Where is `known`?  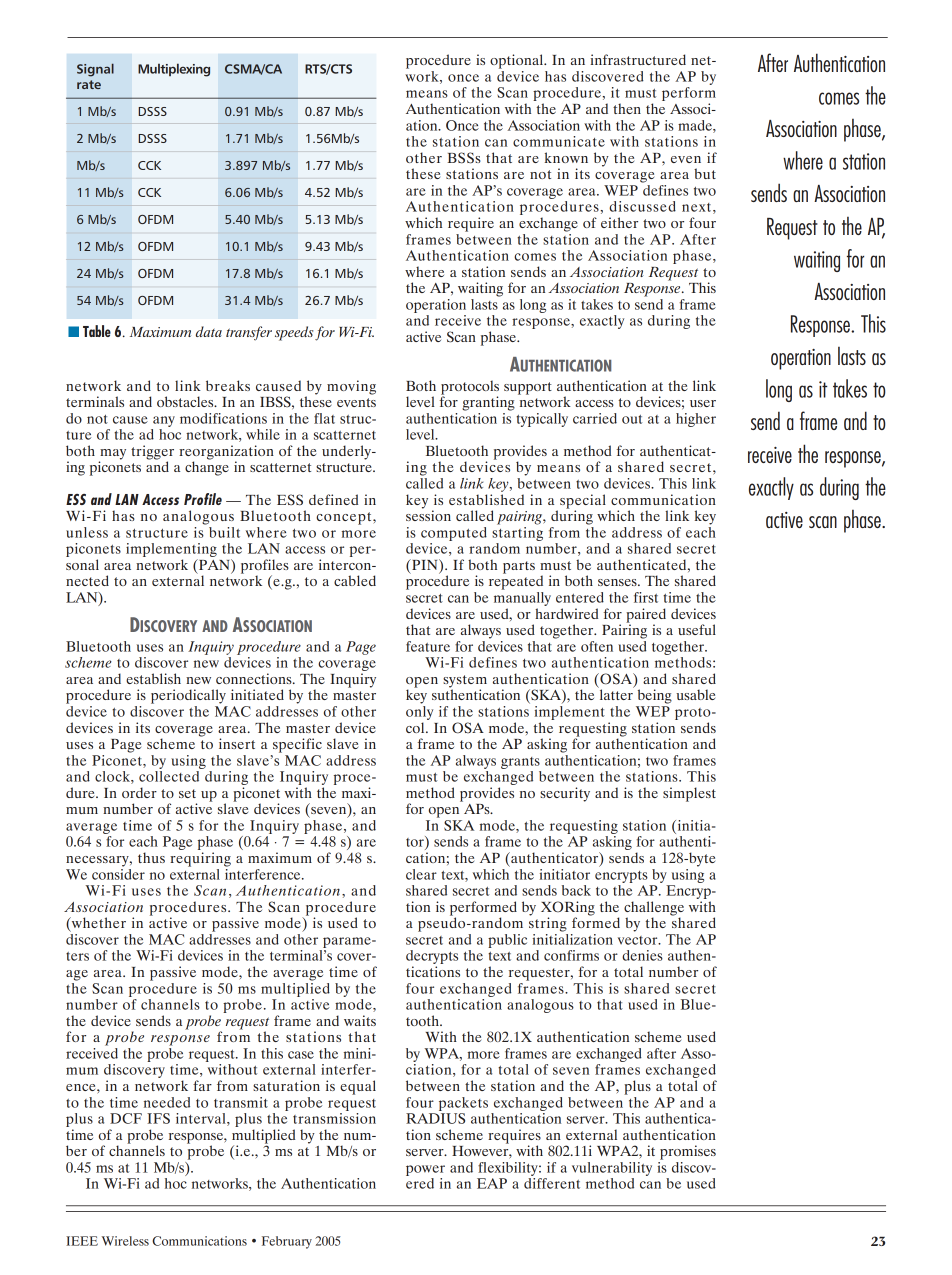
known is located at coordinates (566, 157).
